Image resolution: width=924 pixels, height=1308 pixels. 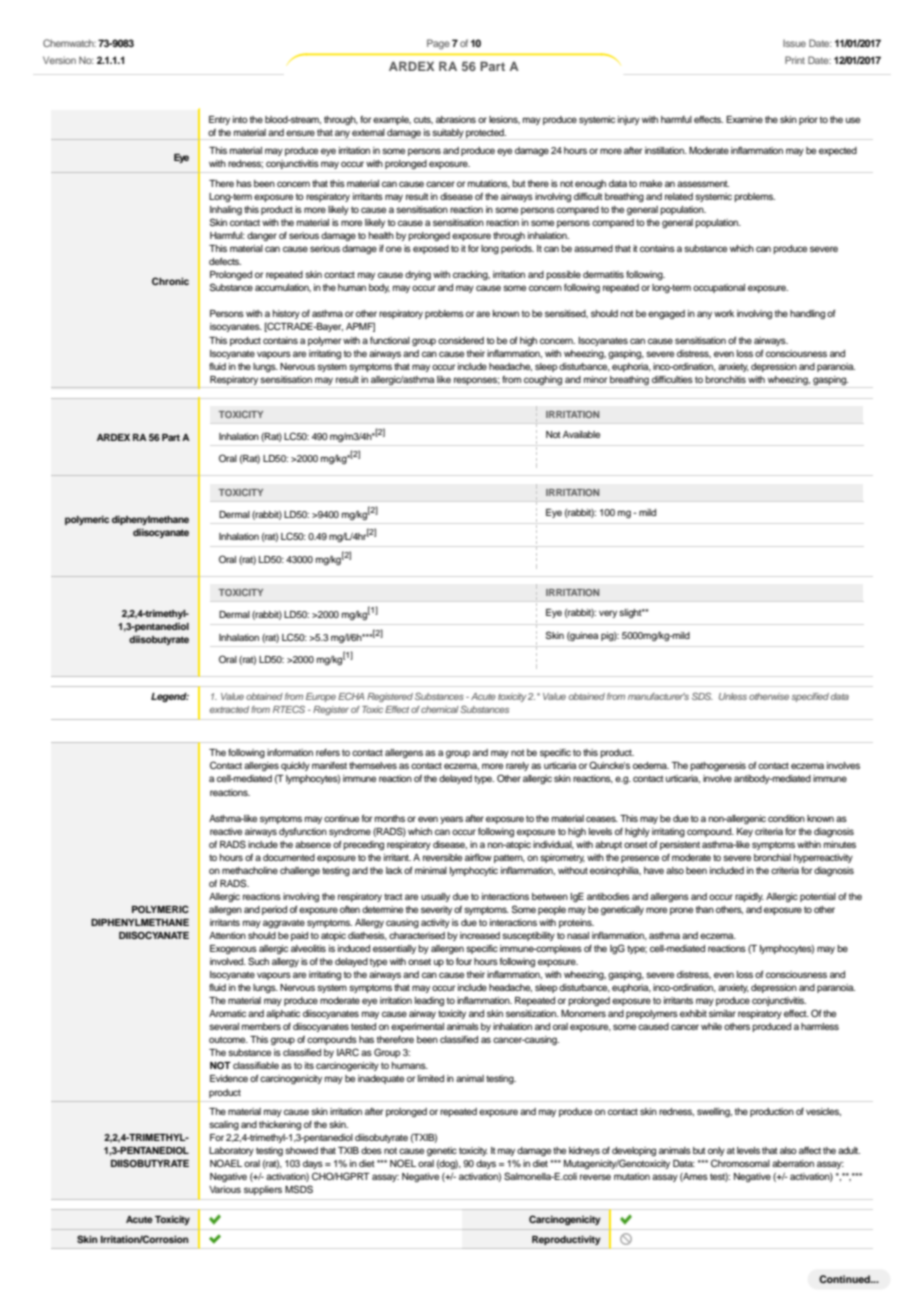 I want to click on Page, so click(x=438, y=44).
